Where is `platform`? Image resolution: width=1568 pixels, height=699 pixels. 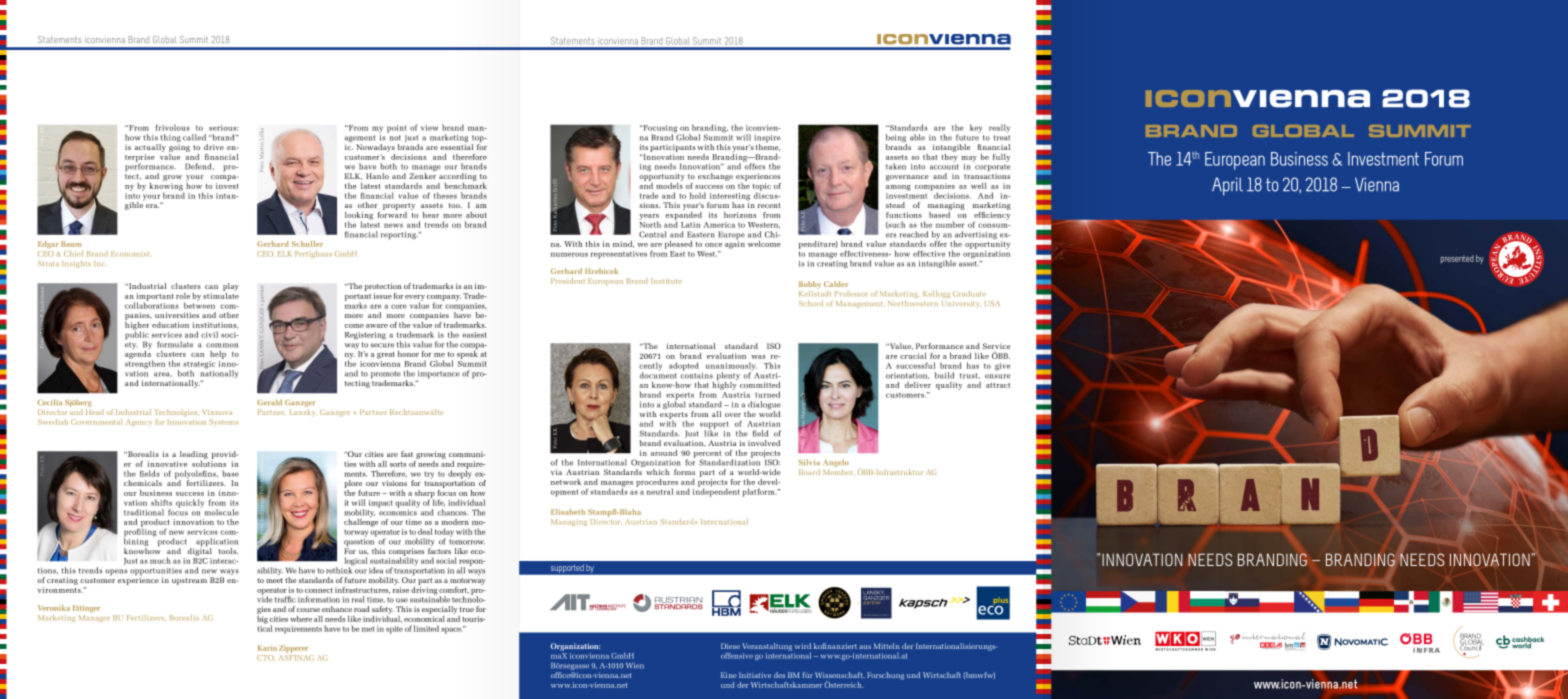
platform is located at coordinates (760, 492).
